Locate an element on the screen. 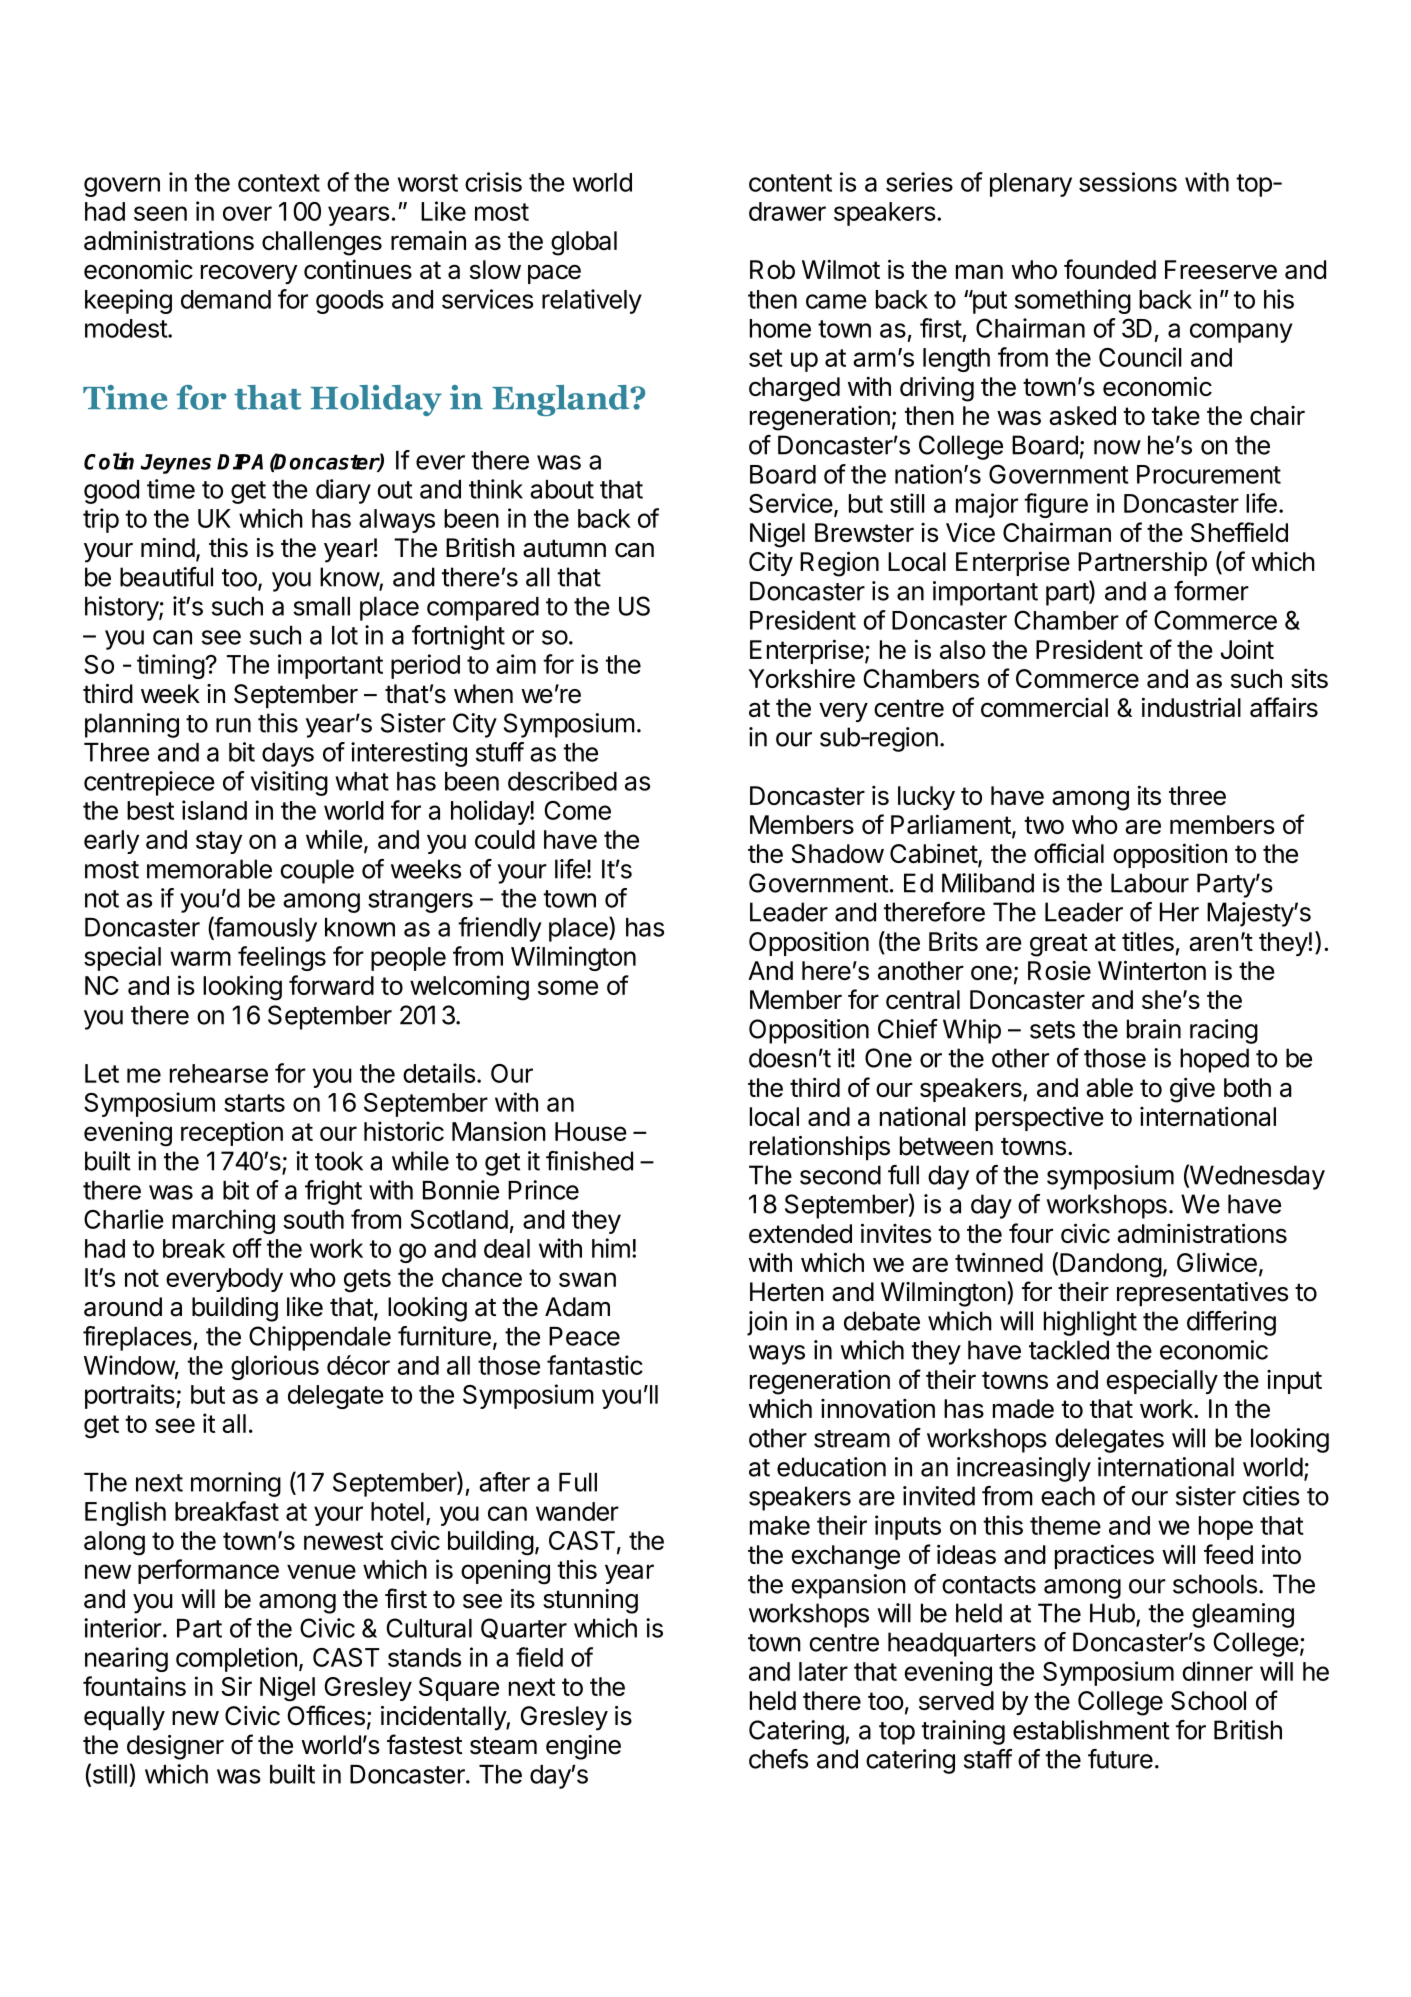 This screenshot has width=1411, height=1997. Rob is located at coordinates (772, 269).
